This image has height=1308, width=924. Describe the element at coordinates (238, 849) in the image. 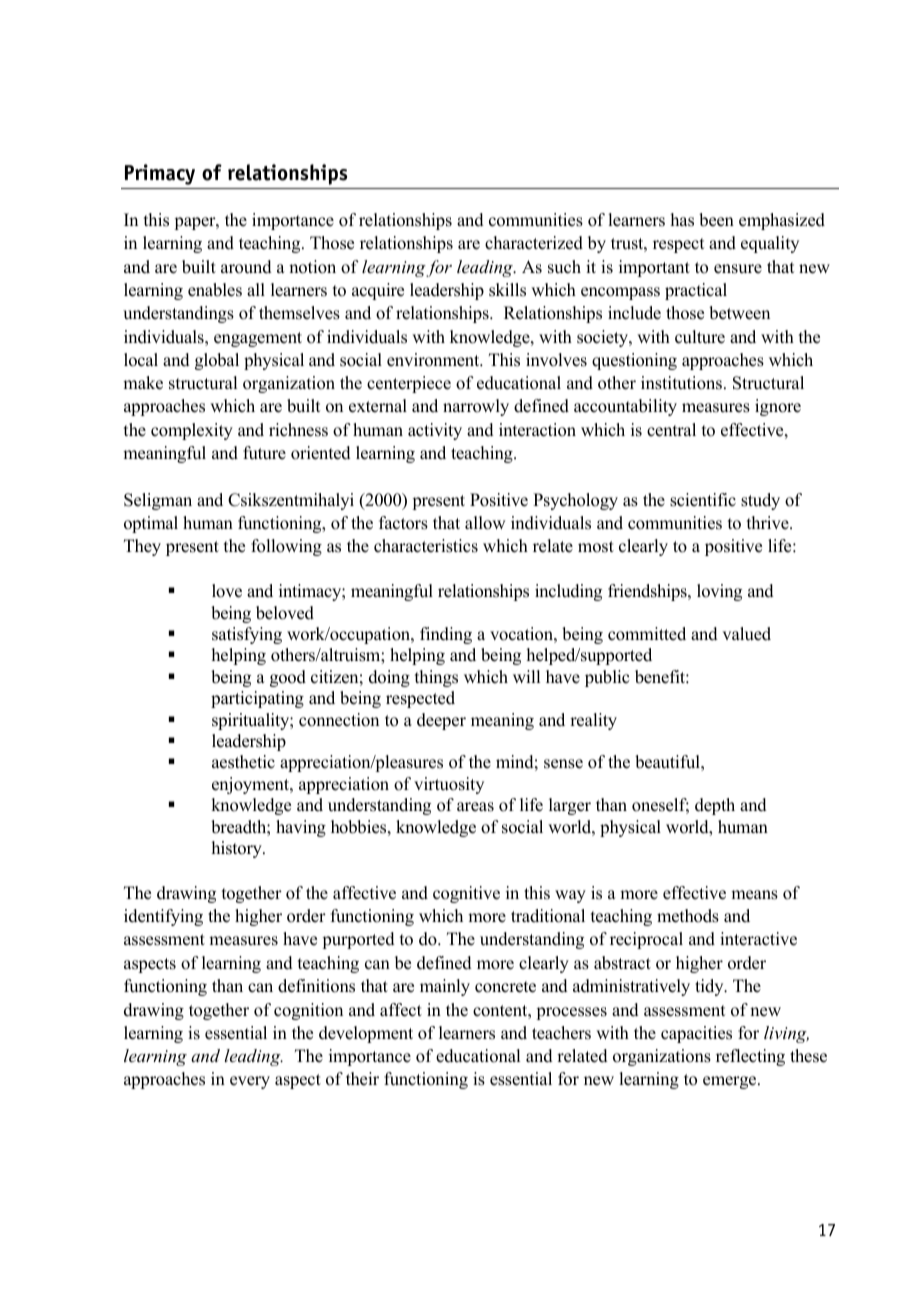

I see `history` at that location.
